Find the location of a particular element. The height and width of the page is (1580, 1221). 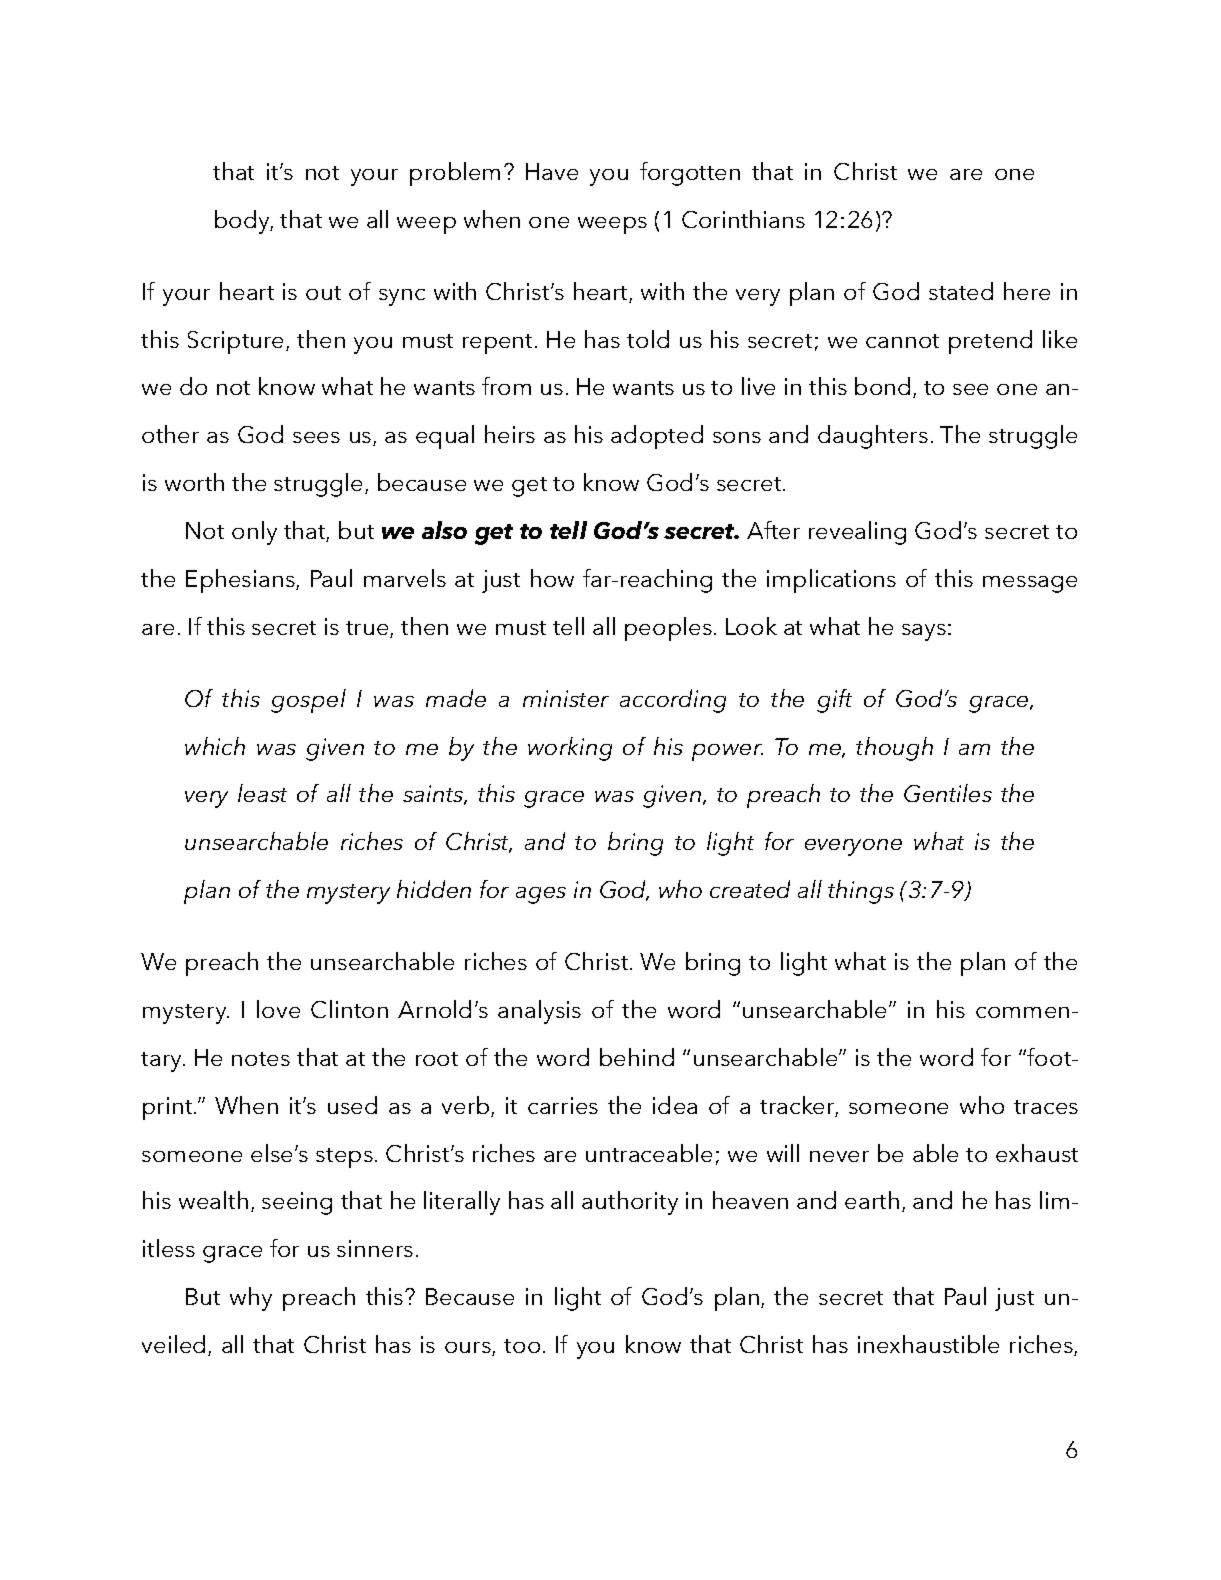

forgotten is located at coordinates (690, 174).
